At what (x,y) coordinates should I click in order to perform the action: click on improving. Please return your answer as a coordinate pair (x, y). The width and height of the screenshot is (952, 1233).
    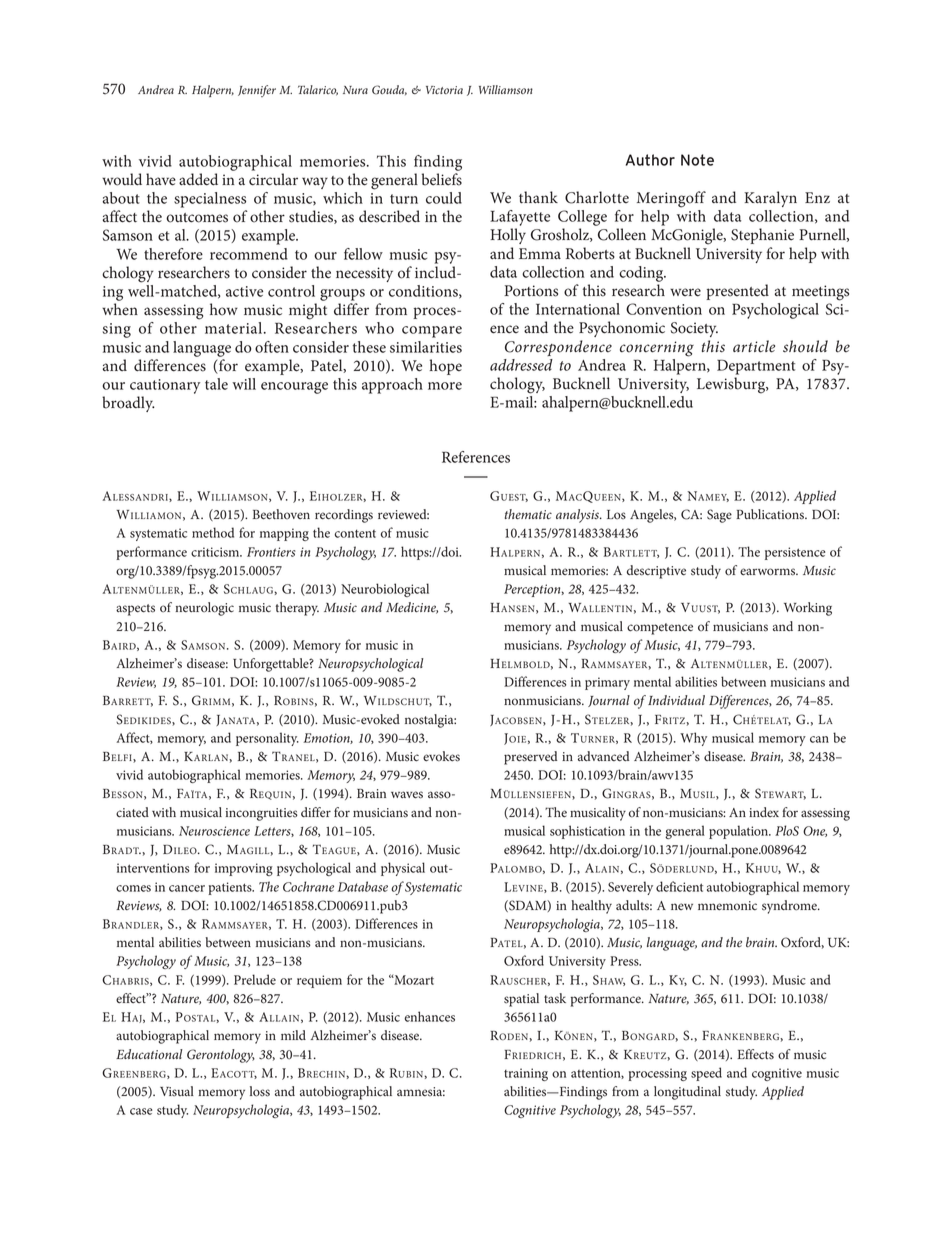
    Looking at the image, I should click on (244, 869).
